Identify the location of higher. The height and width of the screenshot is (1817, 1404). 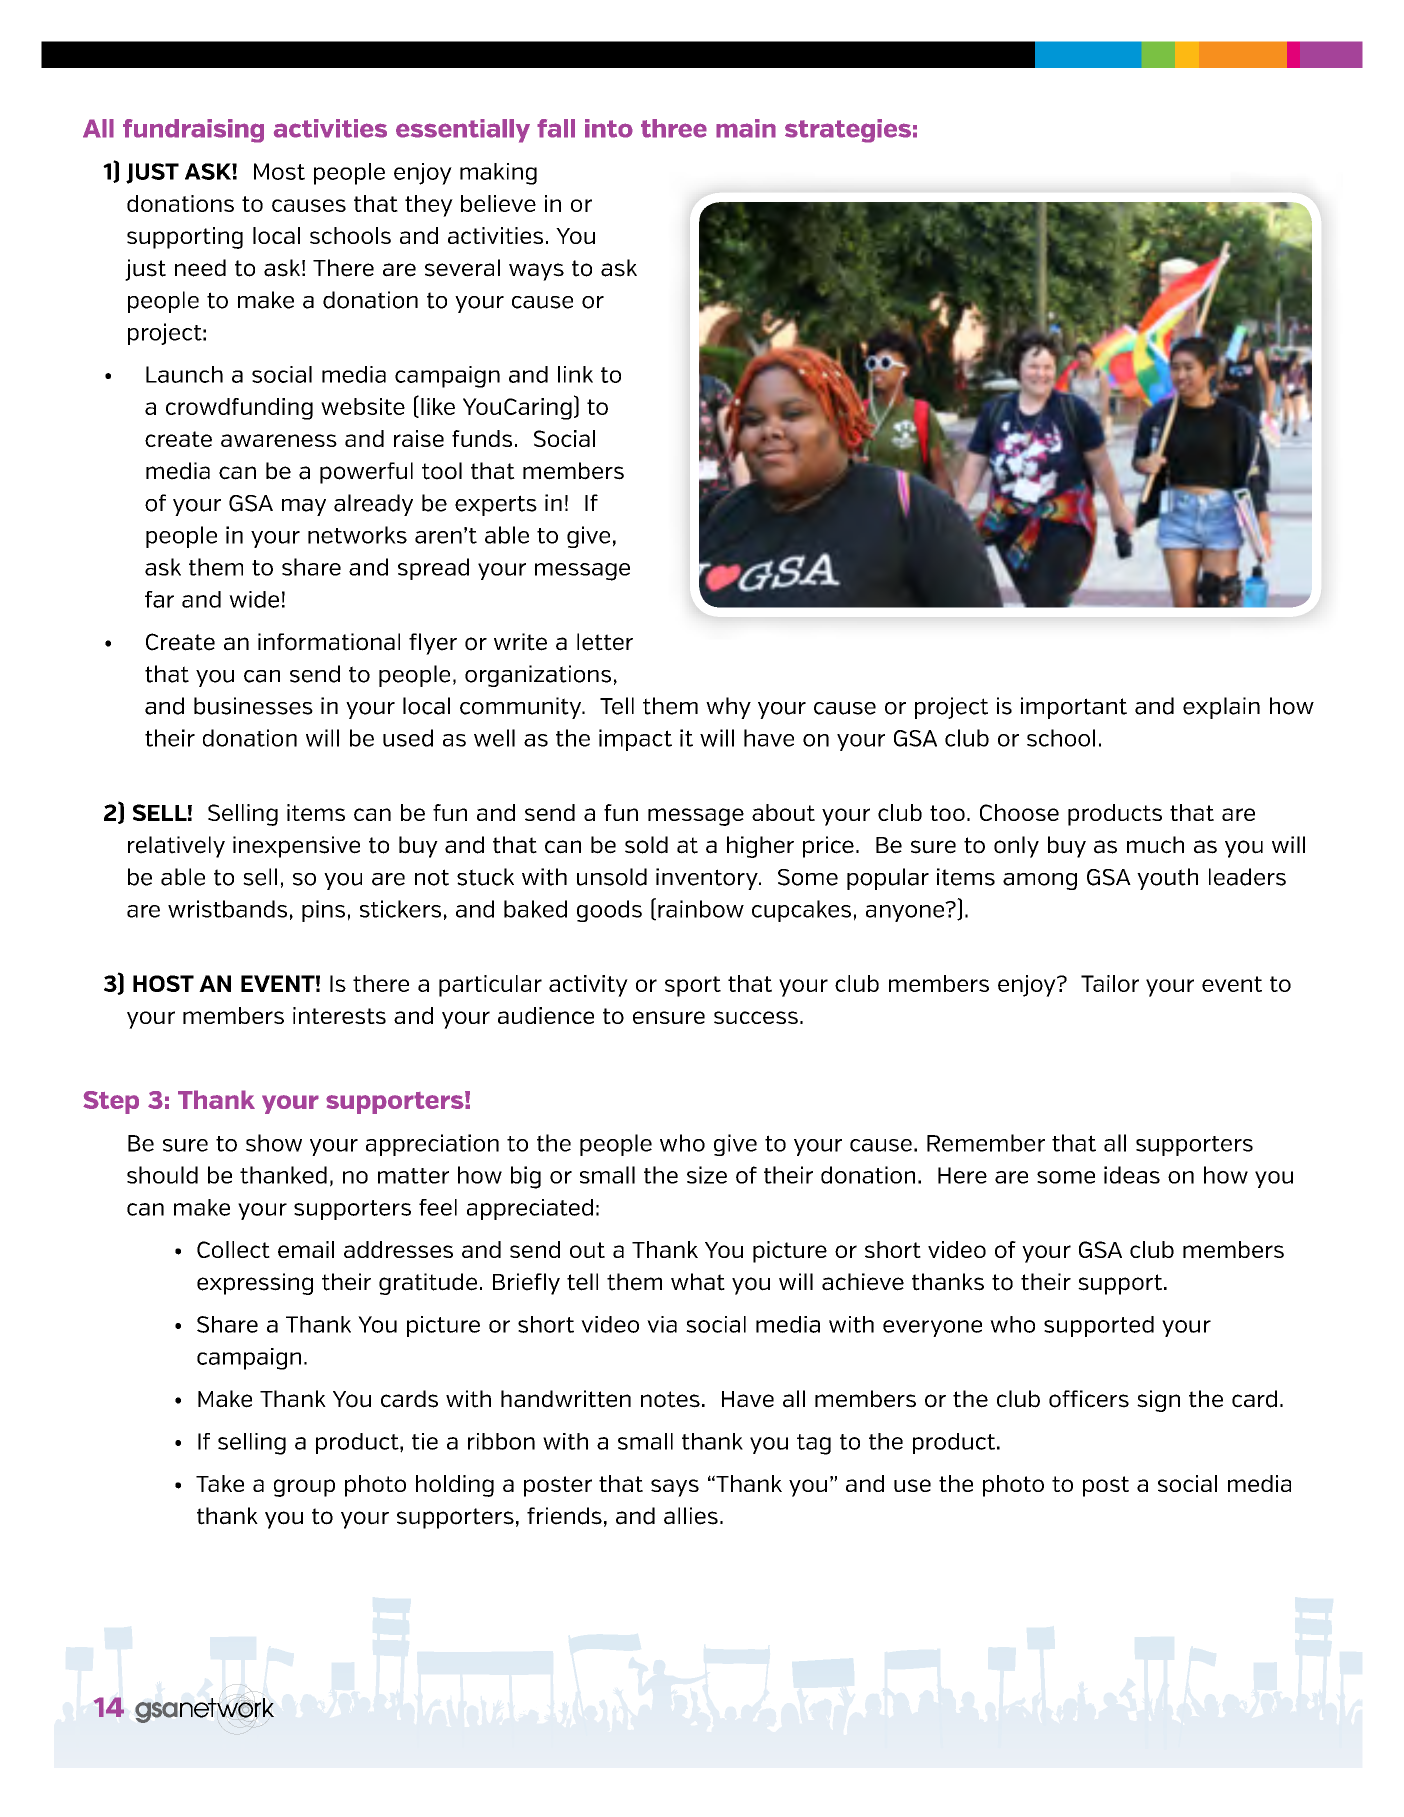
(760, 847).
